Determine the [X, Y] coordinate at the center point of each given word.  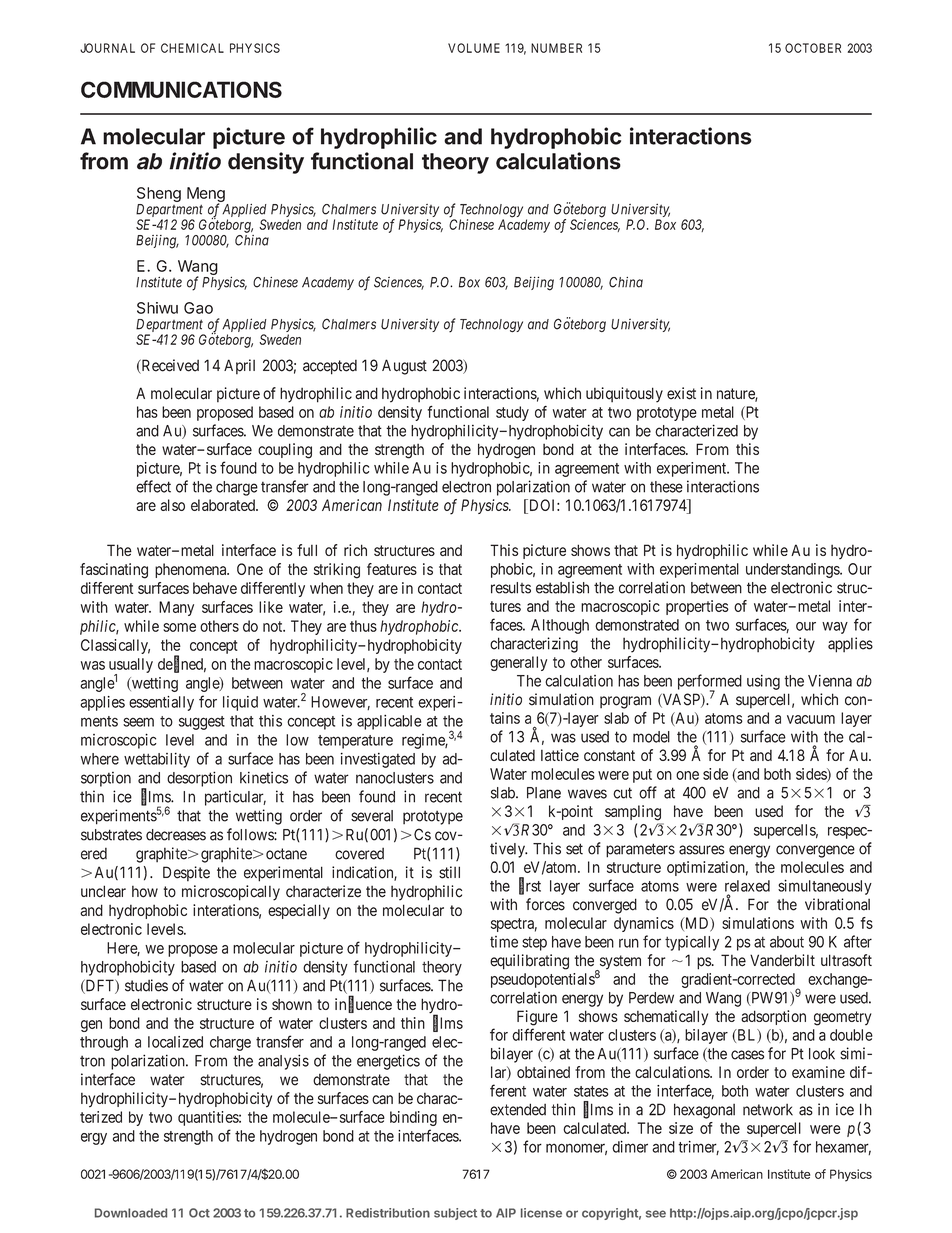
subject [455, 1214]
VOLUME [474, 48]
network [768, 1110]
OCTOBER [813, 48]
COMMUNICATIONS [181, 89]
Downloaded [131, 1213]
